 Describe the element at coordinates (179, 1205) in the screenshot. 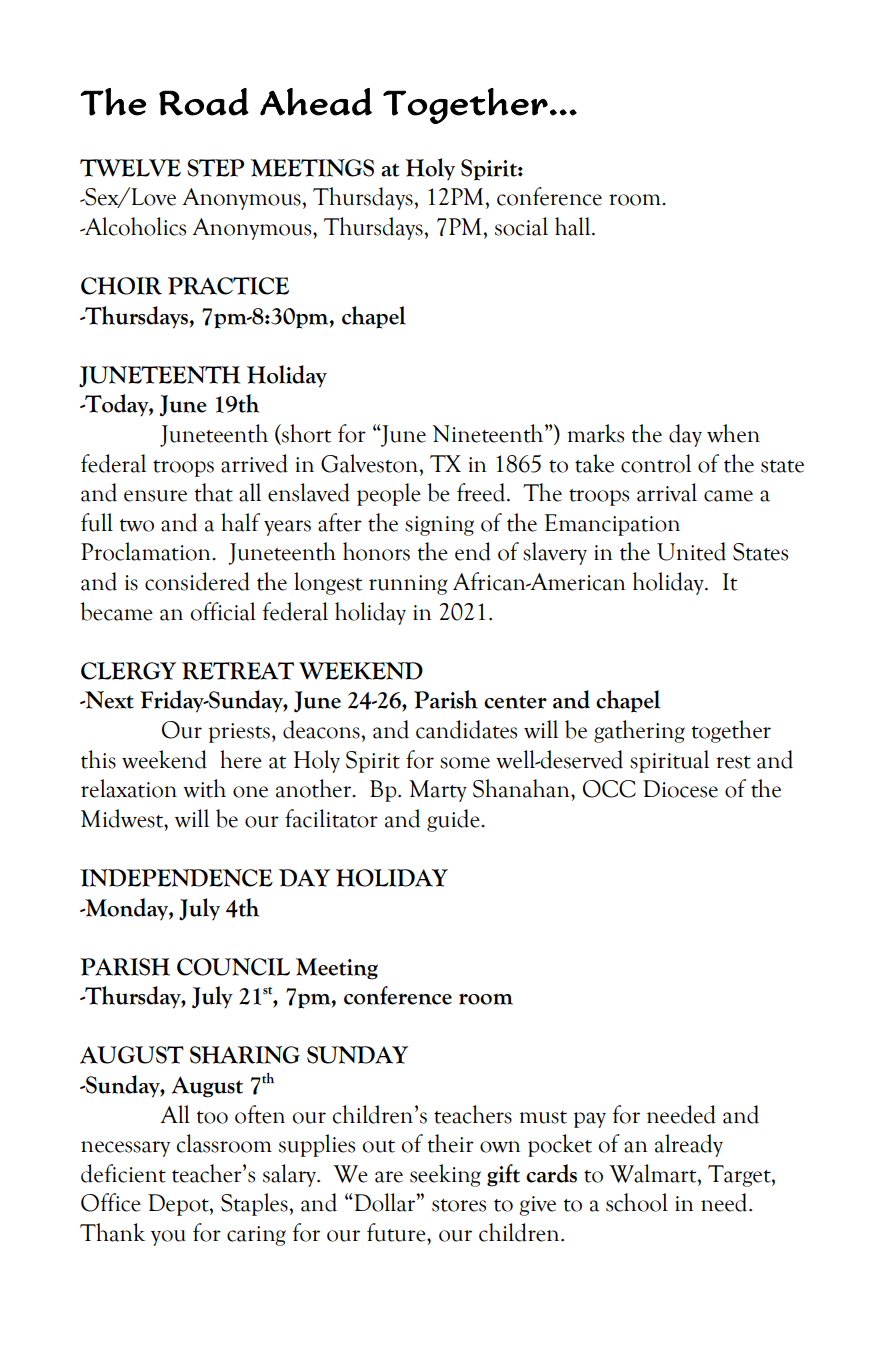

I see `Depot` at that location.
